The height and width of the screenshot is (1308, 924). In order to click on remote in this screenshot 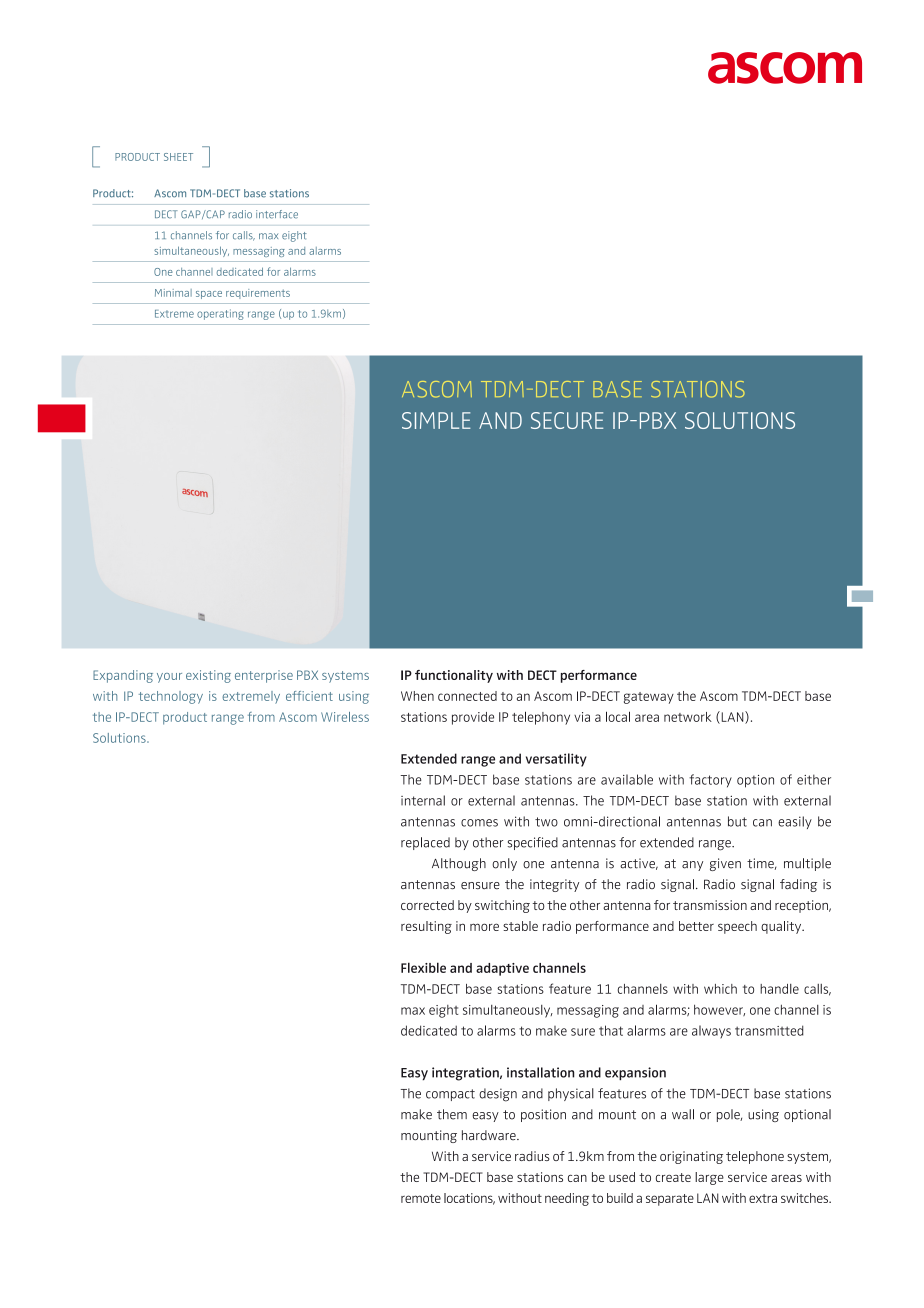, I will do `click(421, 1198)`.
